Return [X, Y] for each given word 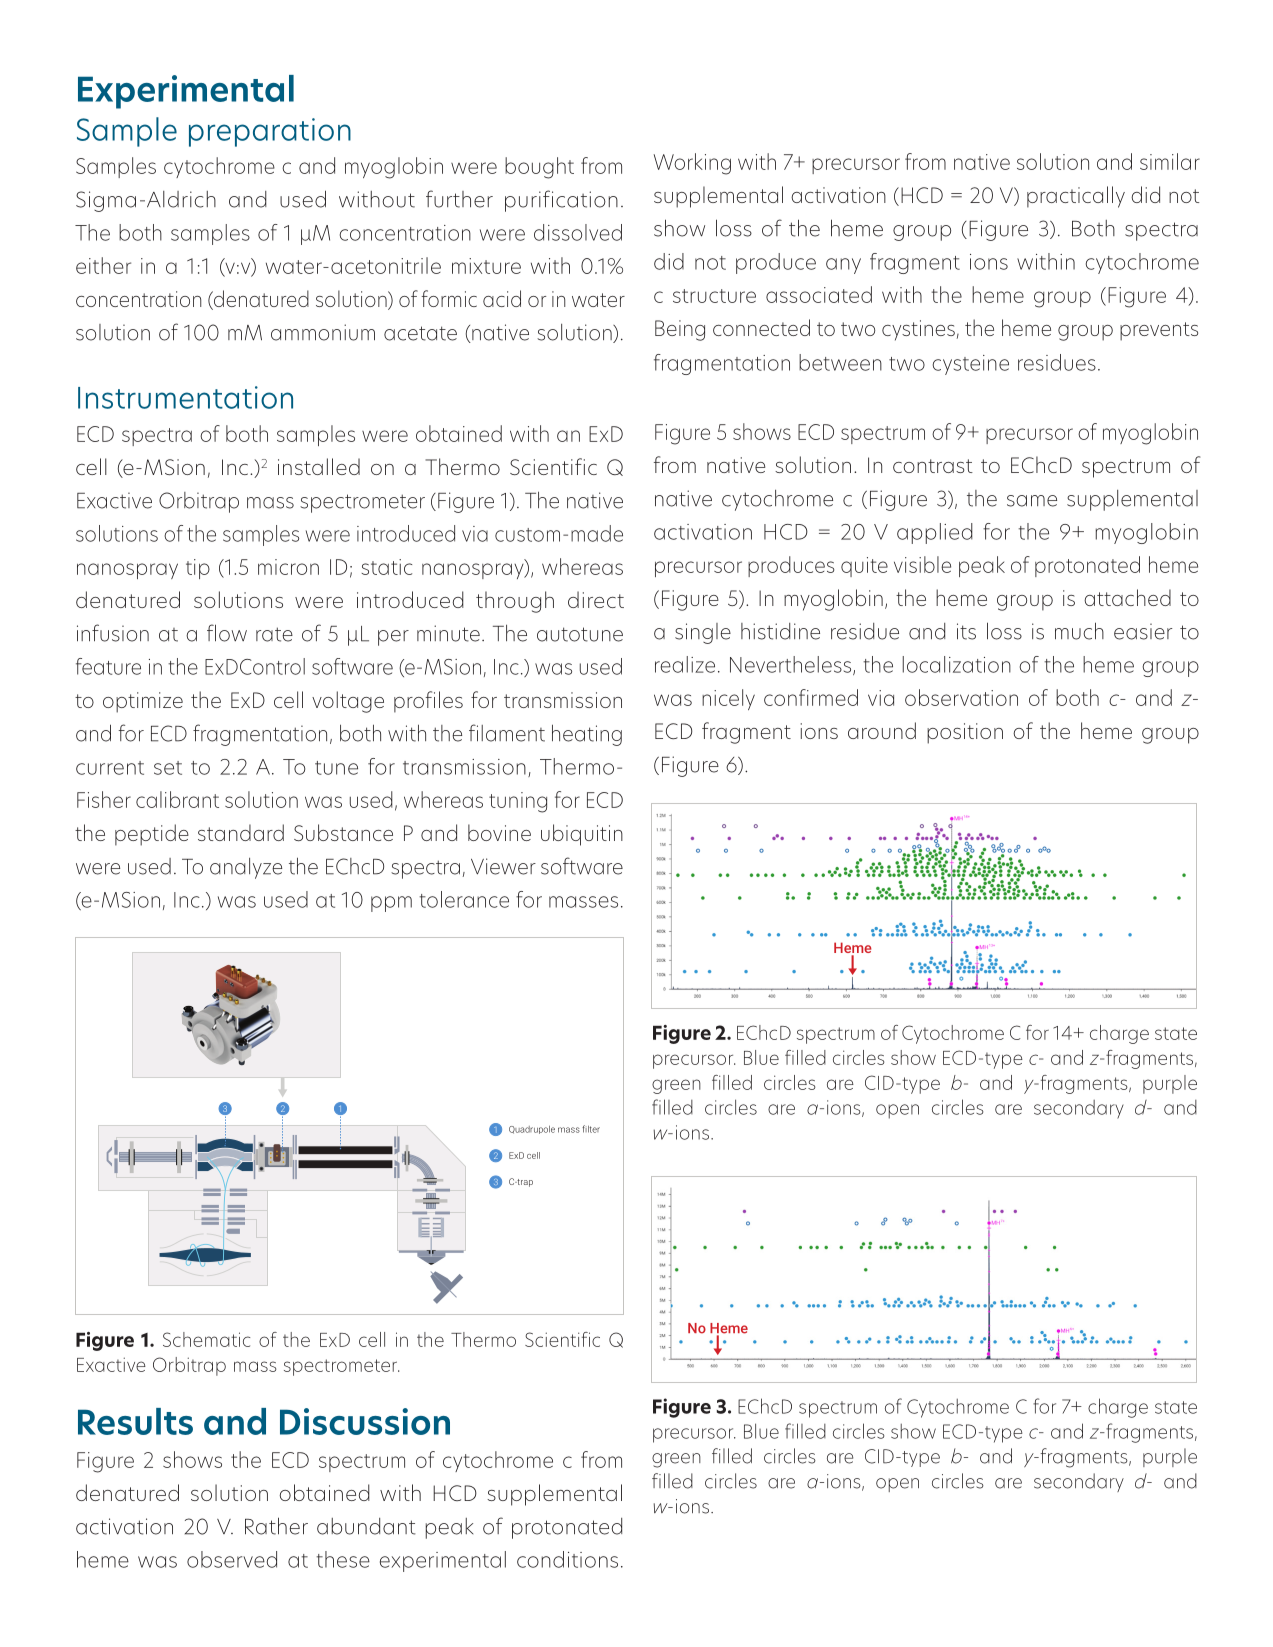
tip [198, 569]
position [965, 733]
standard [241, 832]
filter [591, 1129]
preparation [270, 132]
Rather [276, 1526]
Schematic [206, 1339]
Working [692, 164]
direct [596, 599]
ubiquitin [582, 835]
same [1032, 501]
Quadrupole [532, 1130]
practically [1076, 197]
